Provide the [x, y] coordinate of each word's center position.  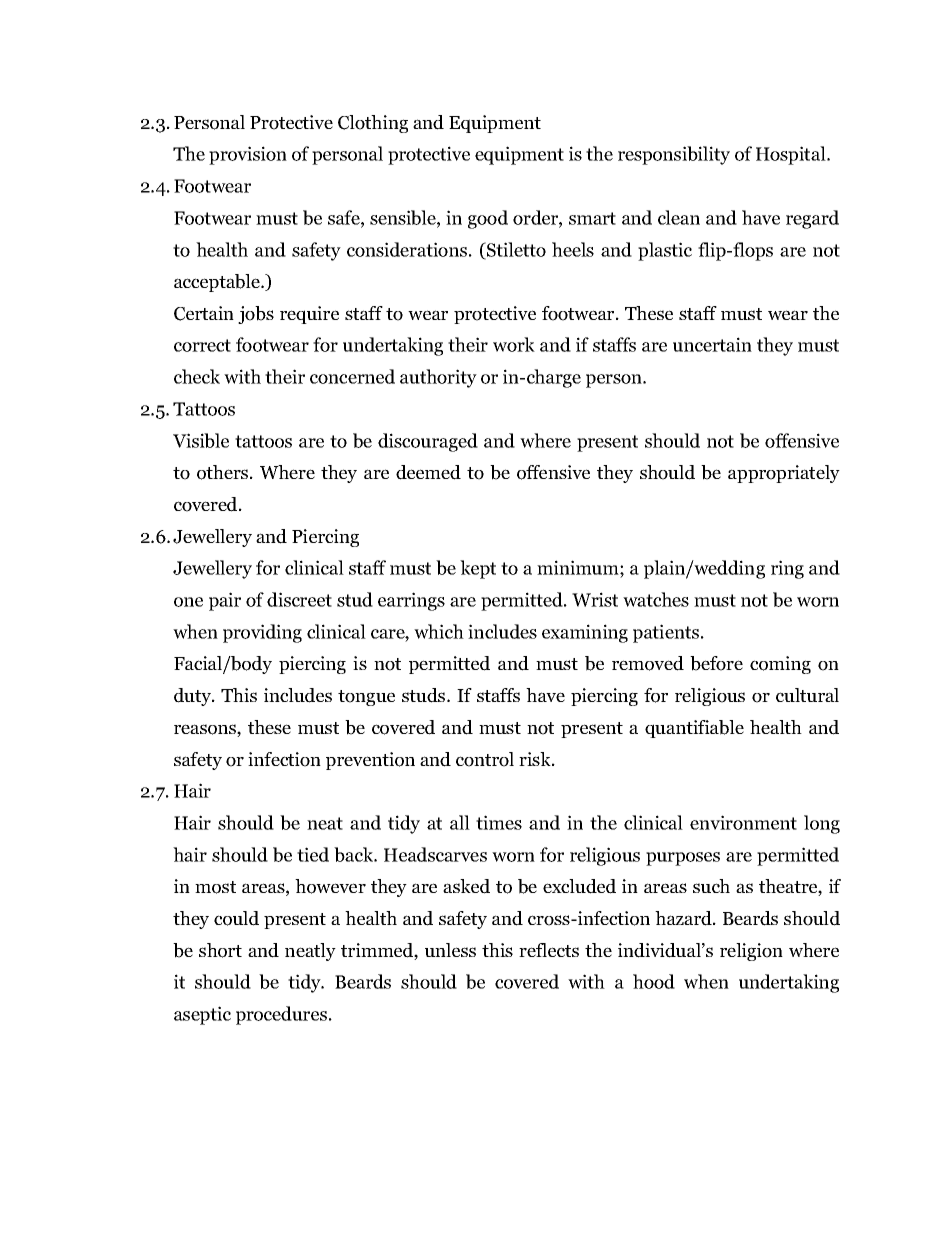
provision [248, 155]
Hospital [792, 155]
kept [478, 569]
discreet [299, 599]
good [488, 219]
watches [656, 599]
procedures [281, 1015]
